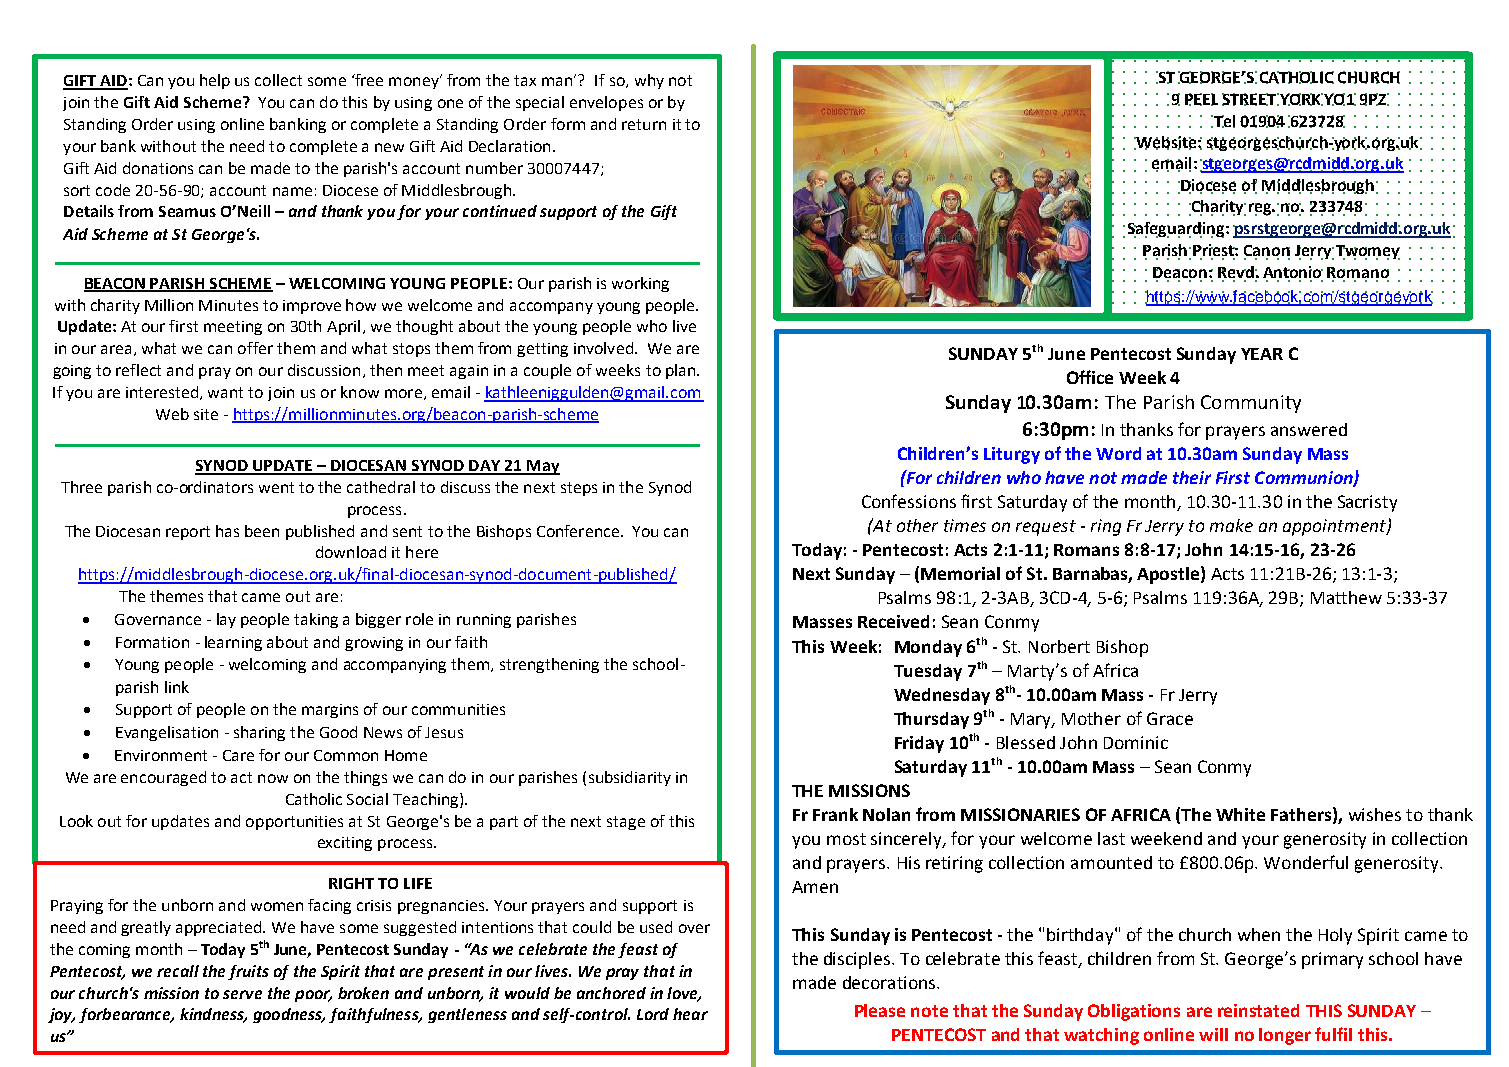  Describe the element at coordinates (215, 81) in the page. I see `help` at that location.
